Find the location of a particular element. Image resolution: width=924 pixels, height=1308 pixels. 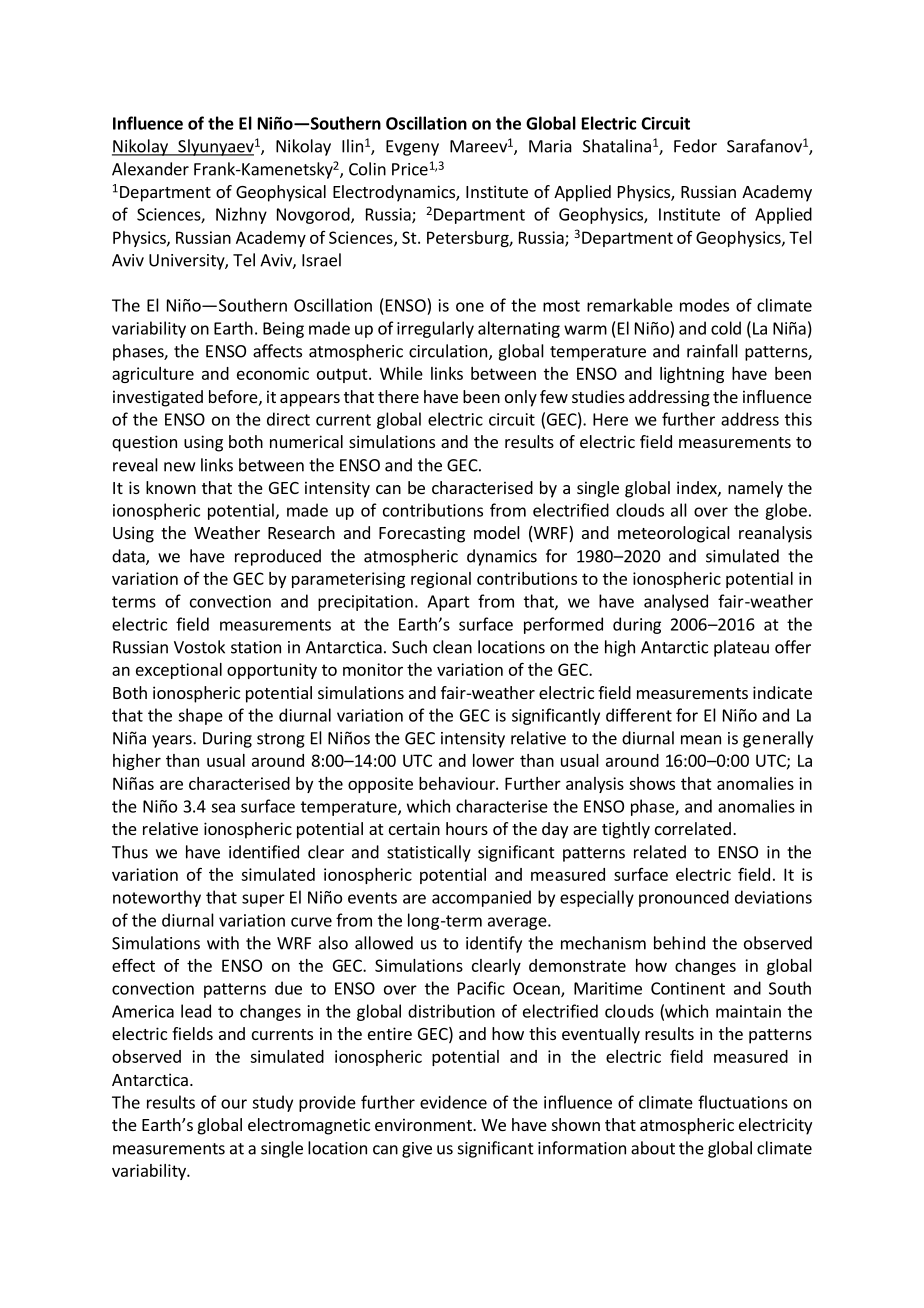

noteworthy is located at coordinates (157, 898).
